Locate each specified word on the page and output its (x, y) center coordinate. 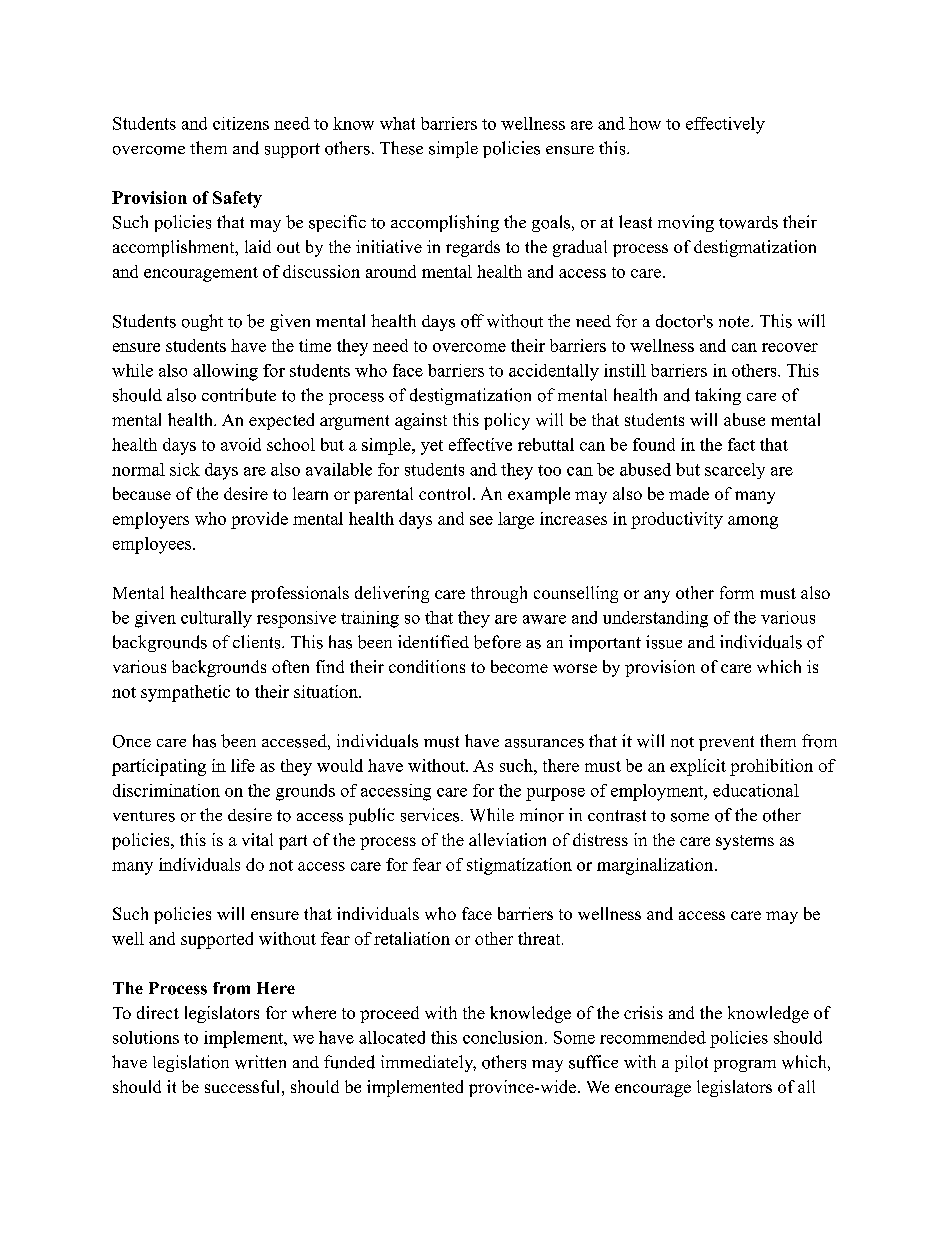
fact (741, 444)
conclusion (503, 1037)
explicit (698, 767)
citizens (241, 123)
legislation (191, 1063)
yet (432, 447)
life (243, 765)
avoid (241, 444)
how (645, 123)
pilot (691, 1063)
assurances (544, 743)
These (401, 148)
